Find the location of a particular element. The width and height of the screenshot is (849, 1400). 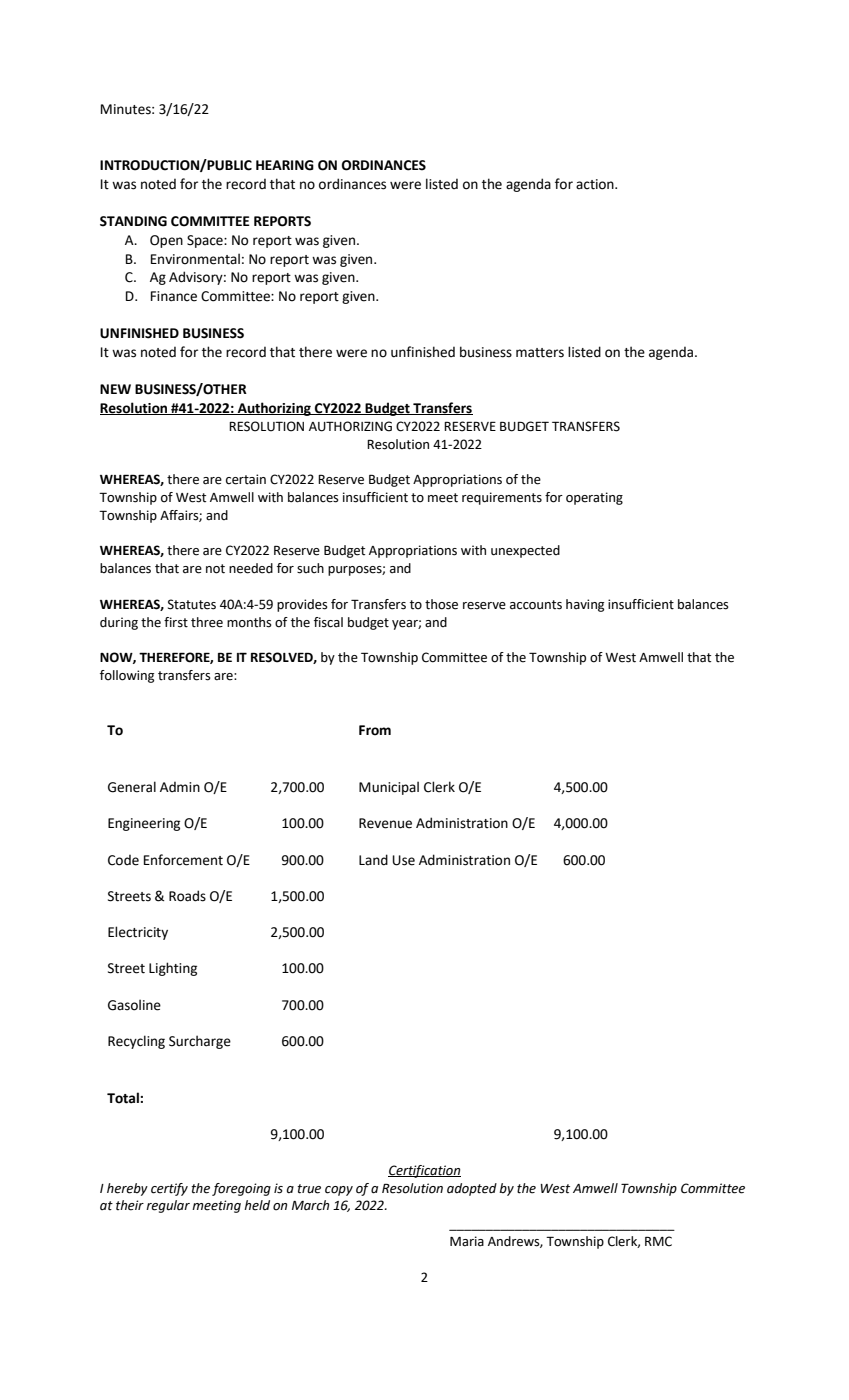

HEARING is located at coordinates (285, 165).
